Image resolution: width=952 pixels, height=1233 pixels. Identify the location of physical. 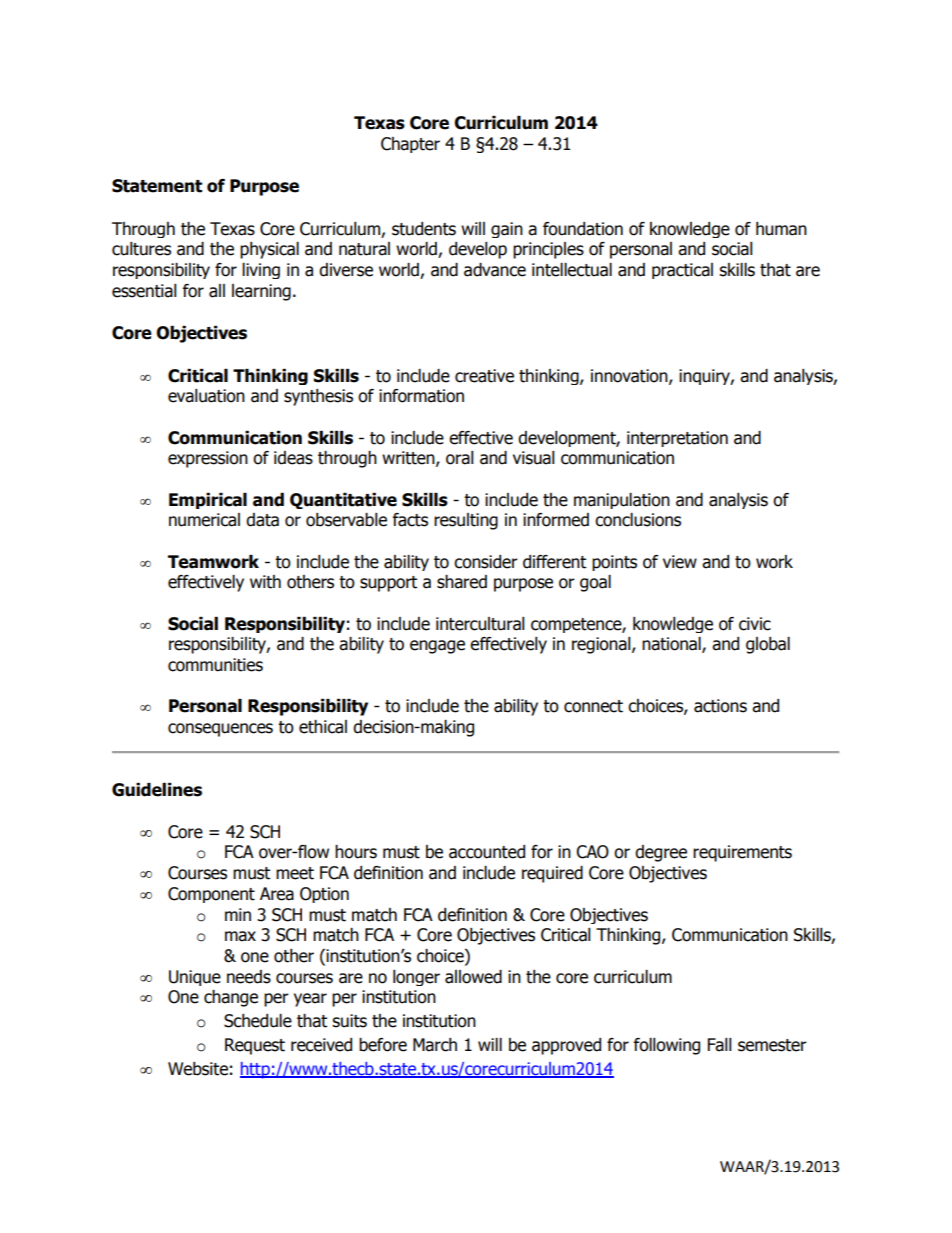
(269, 250).
